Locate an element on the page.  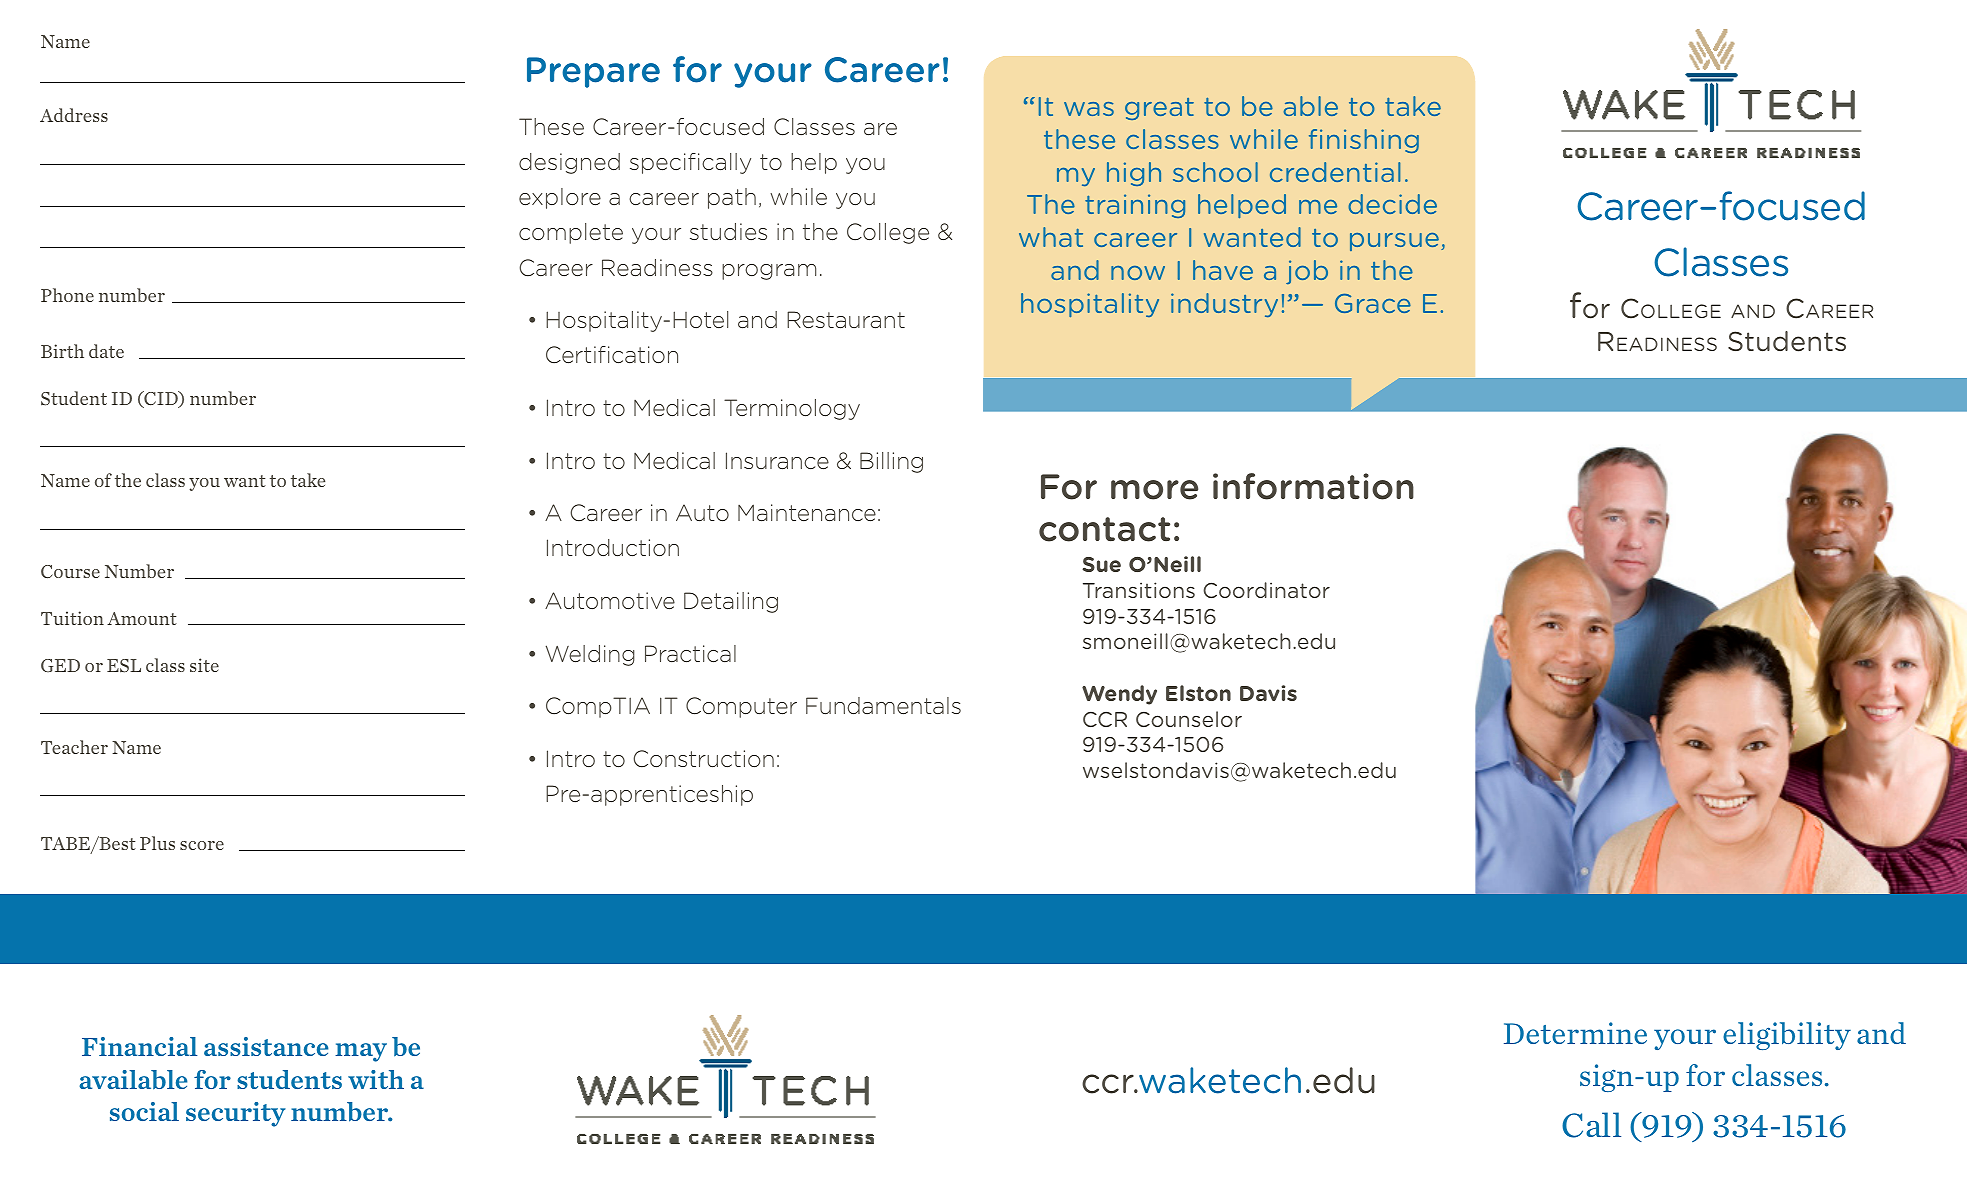
Coordinator is located at coordinates (1266, 590).
